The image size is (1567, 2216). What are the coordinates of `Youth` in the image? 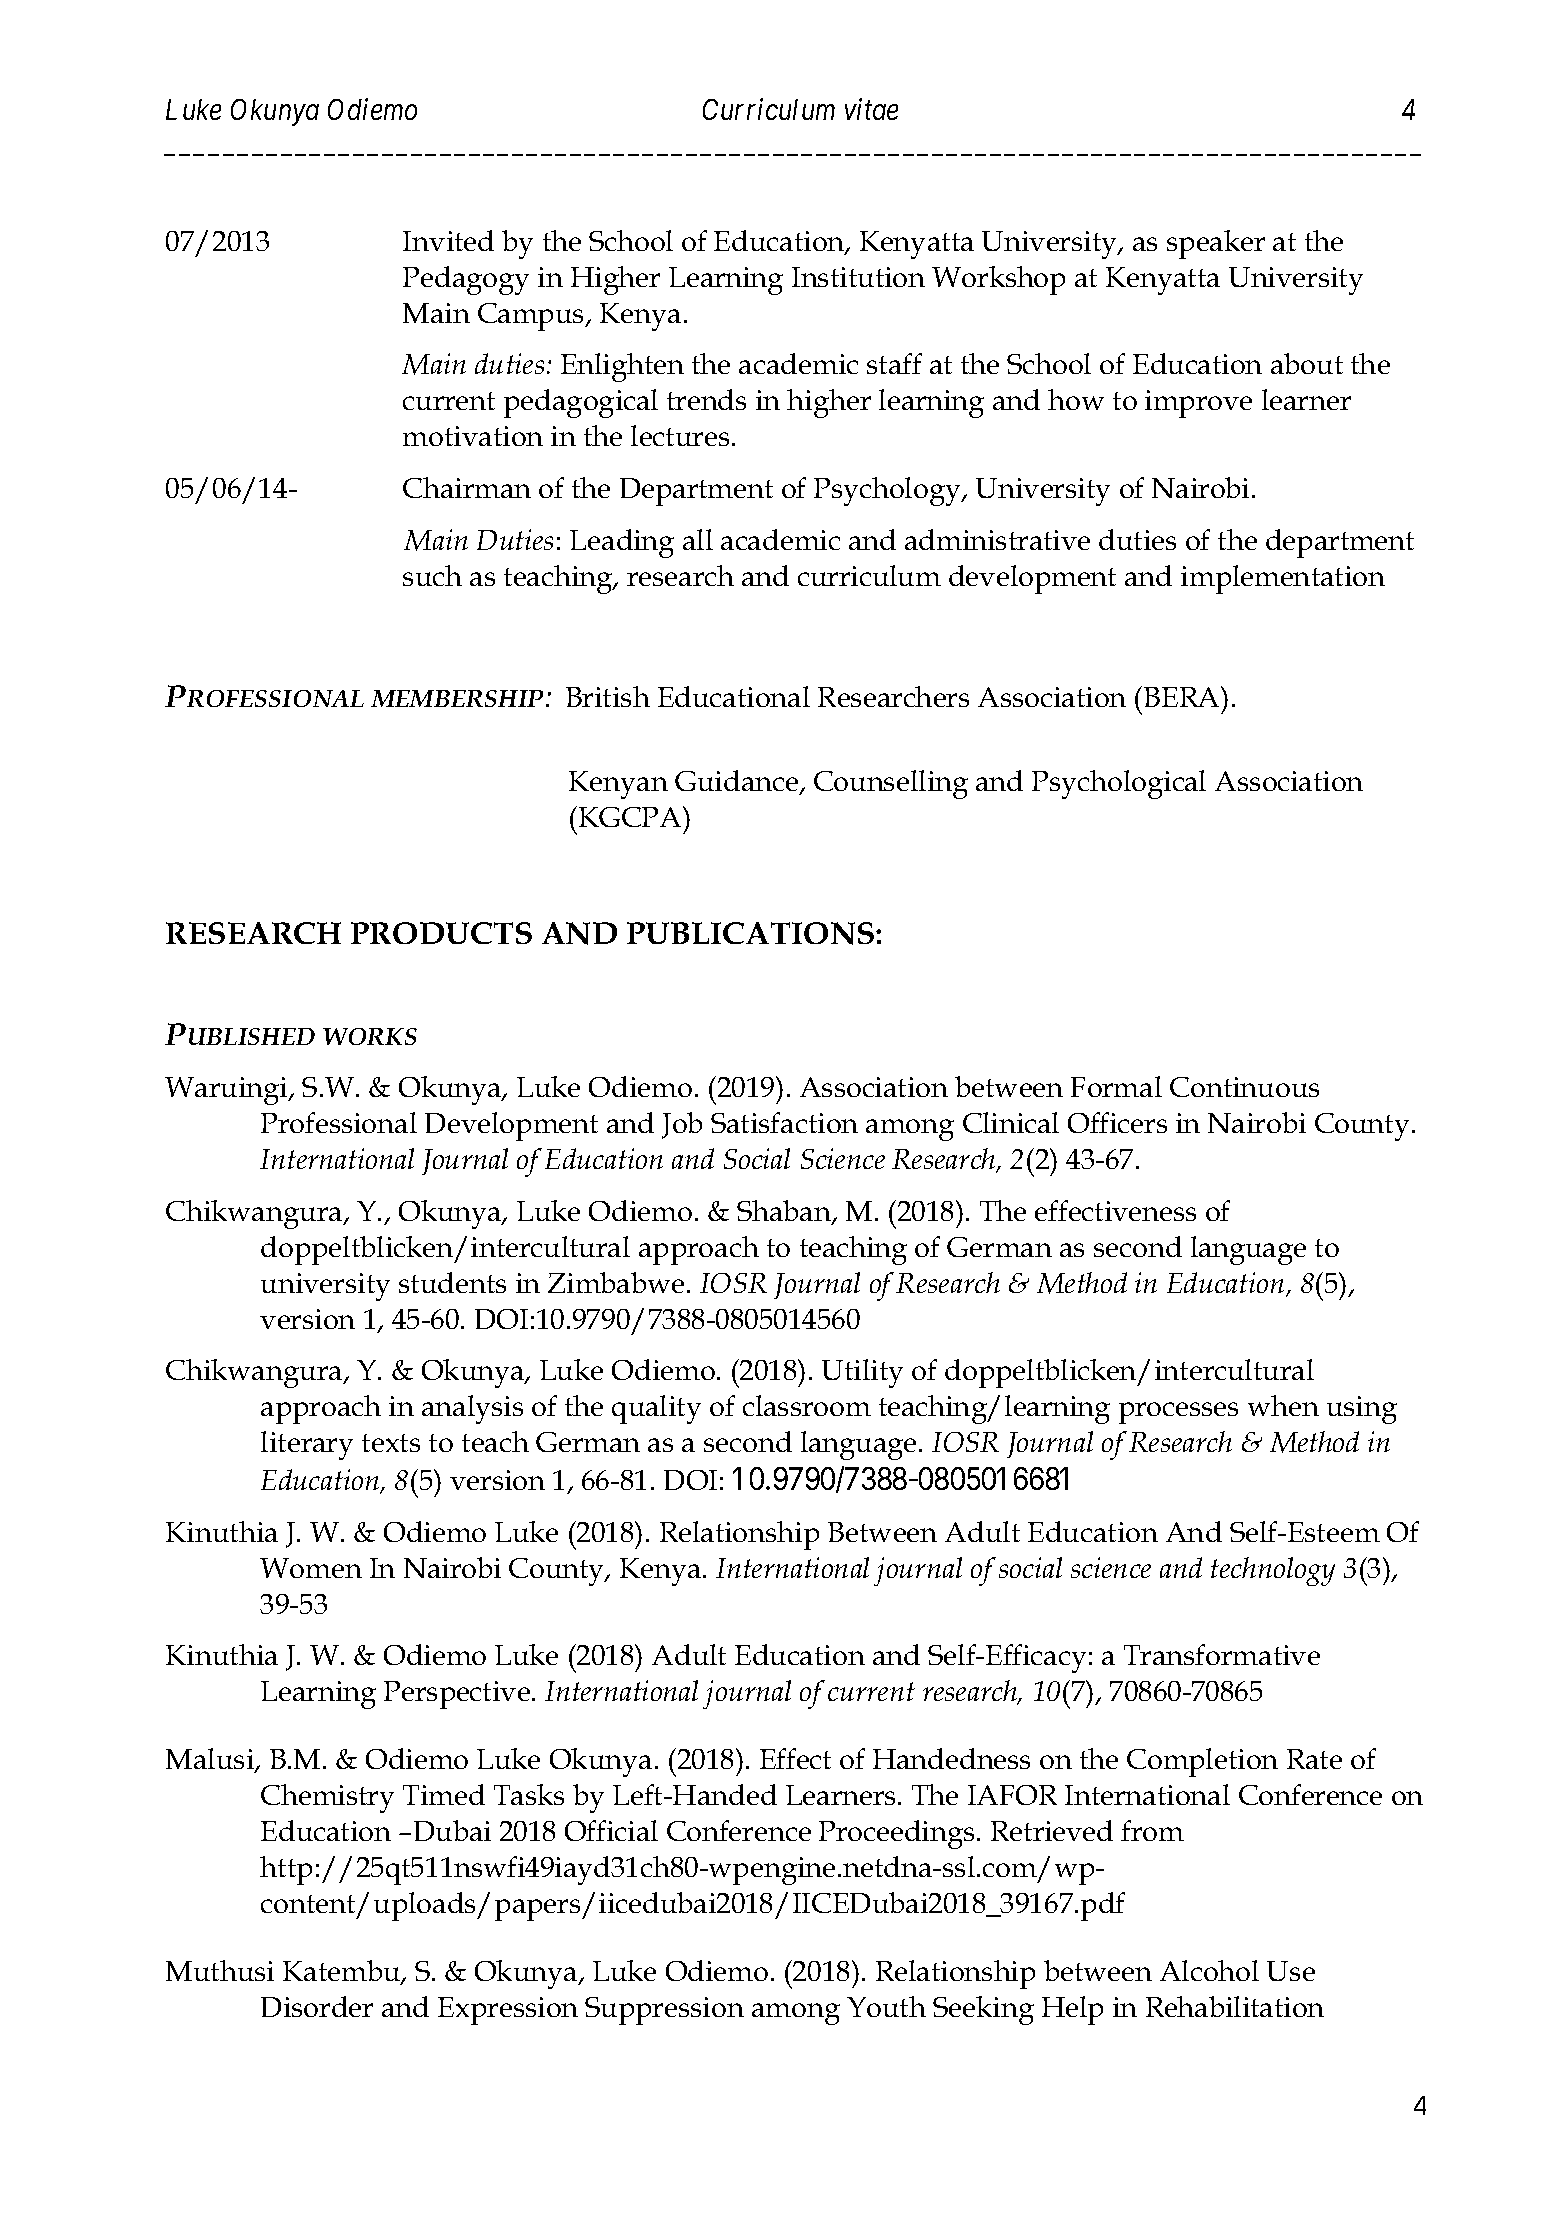 It's located at (886, 2006).
